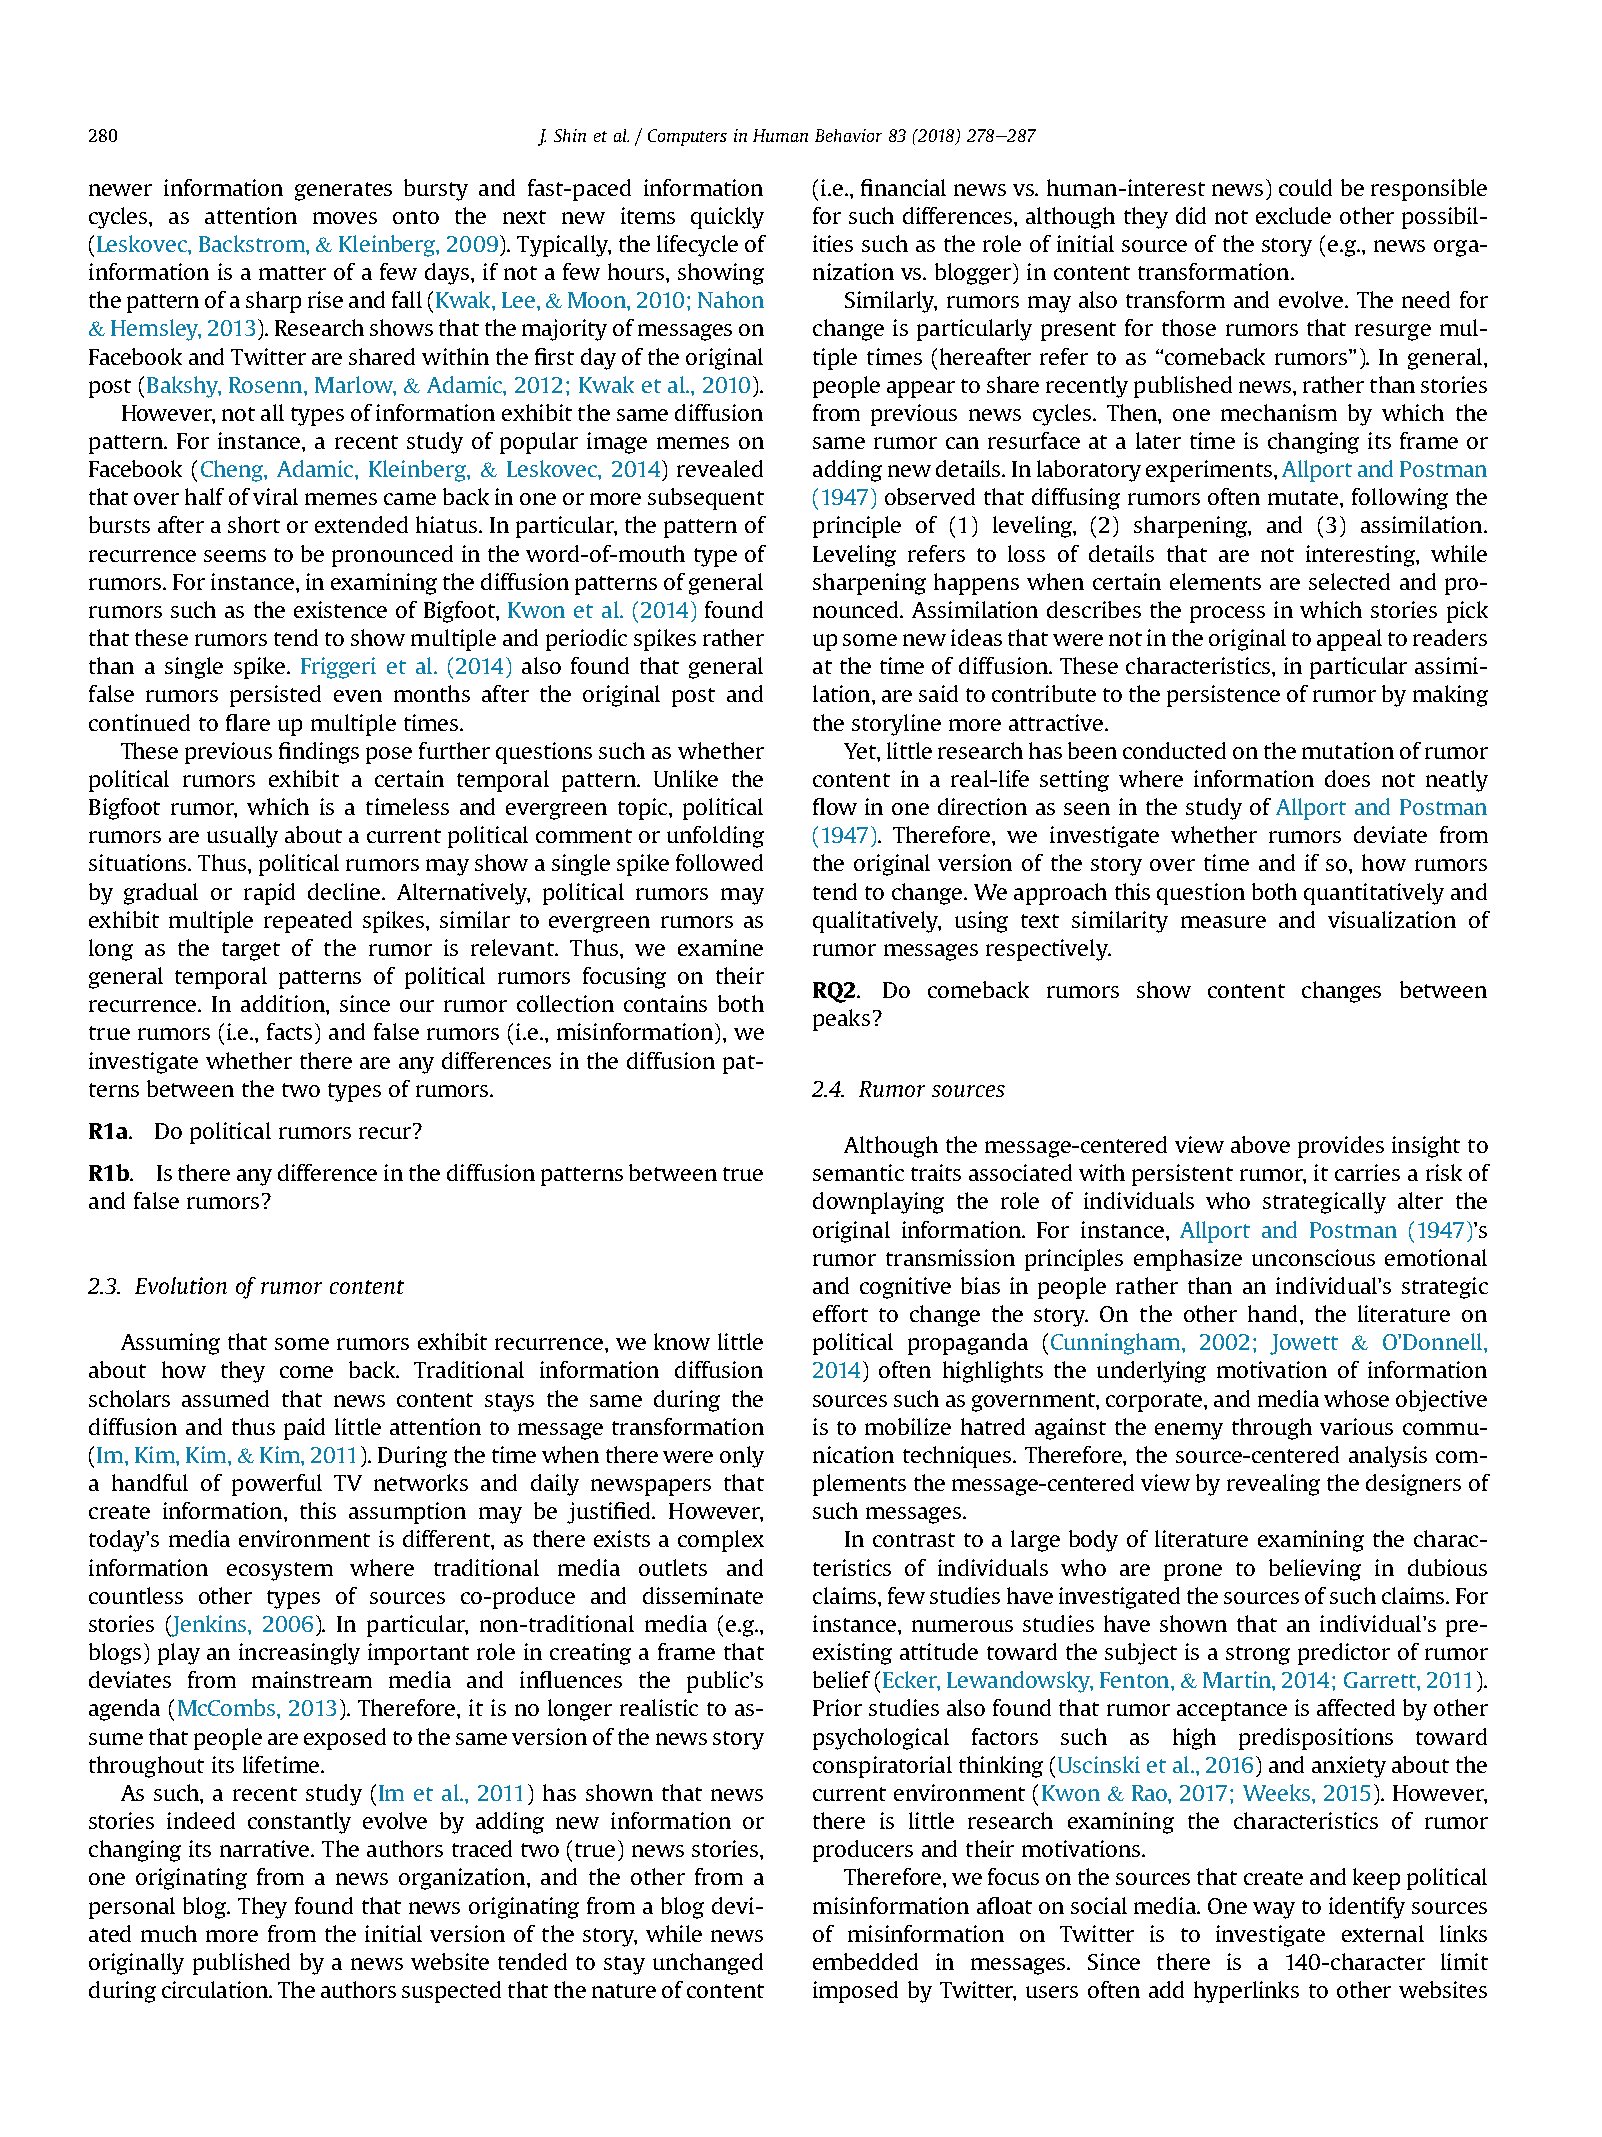 This screenshot has width=1602, height=2137. What do you see at coordinates (289, 1031) in the screenshot?
I see `facts` at bounding box center [289, 1031].
